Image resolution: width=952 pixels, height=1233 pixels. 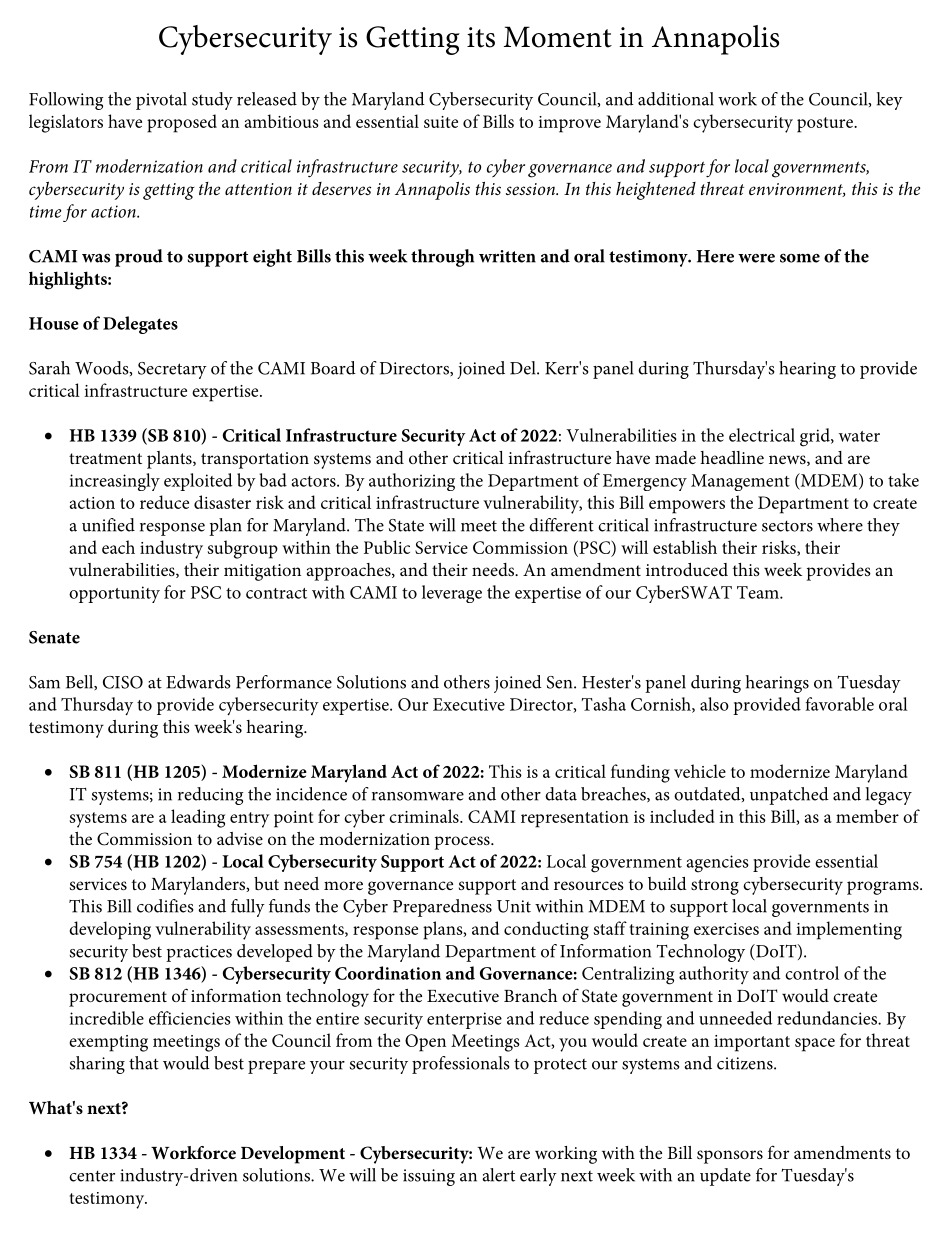 I want to click on favorable, so click(x=839, y=704).
